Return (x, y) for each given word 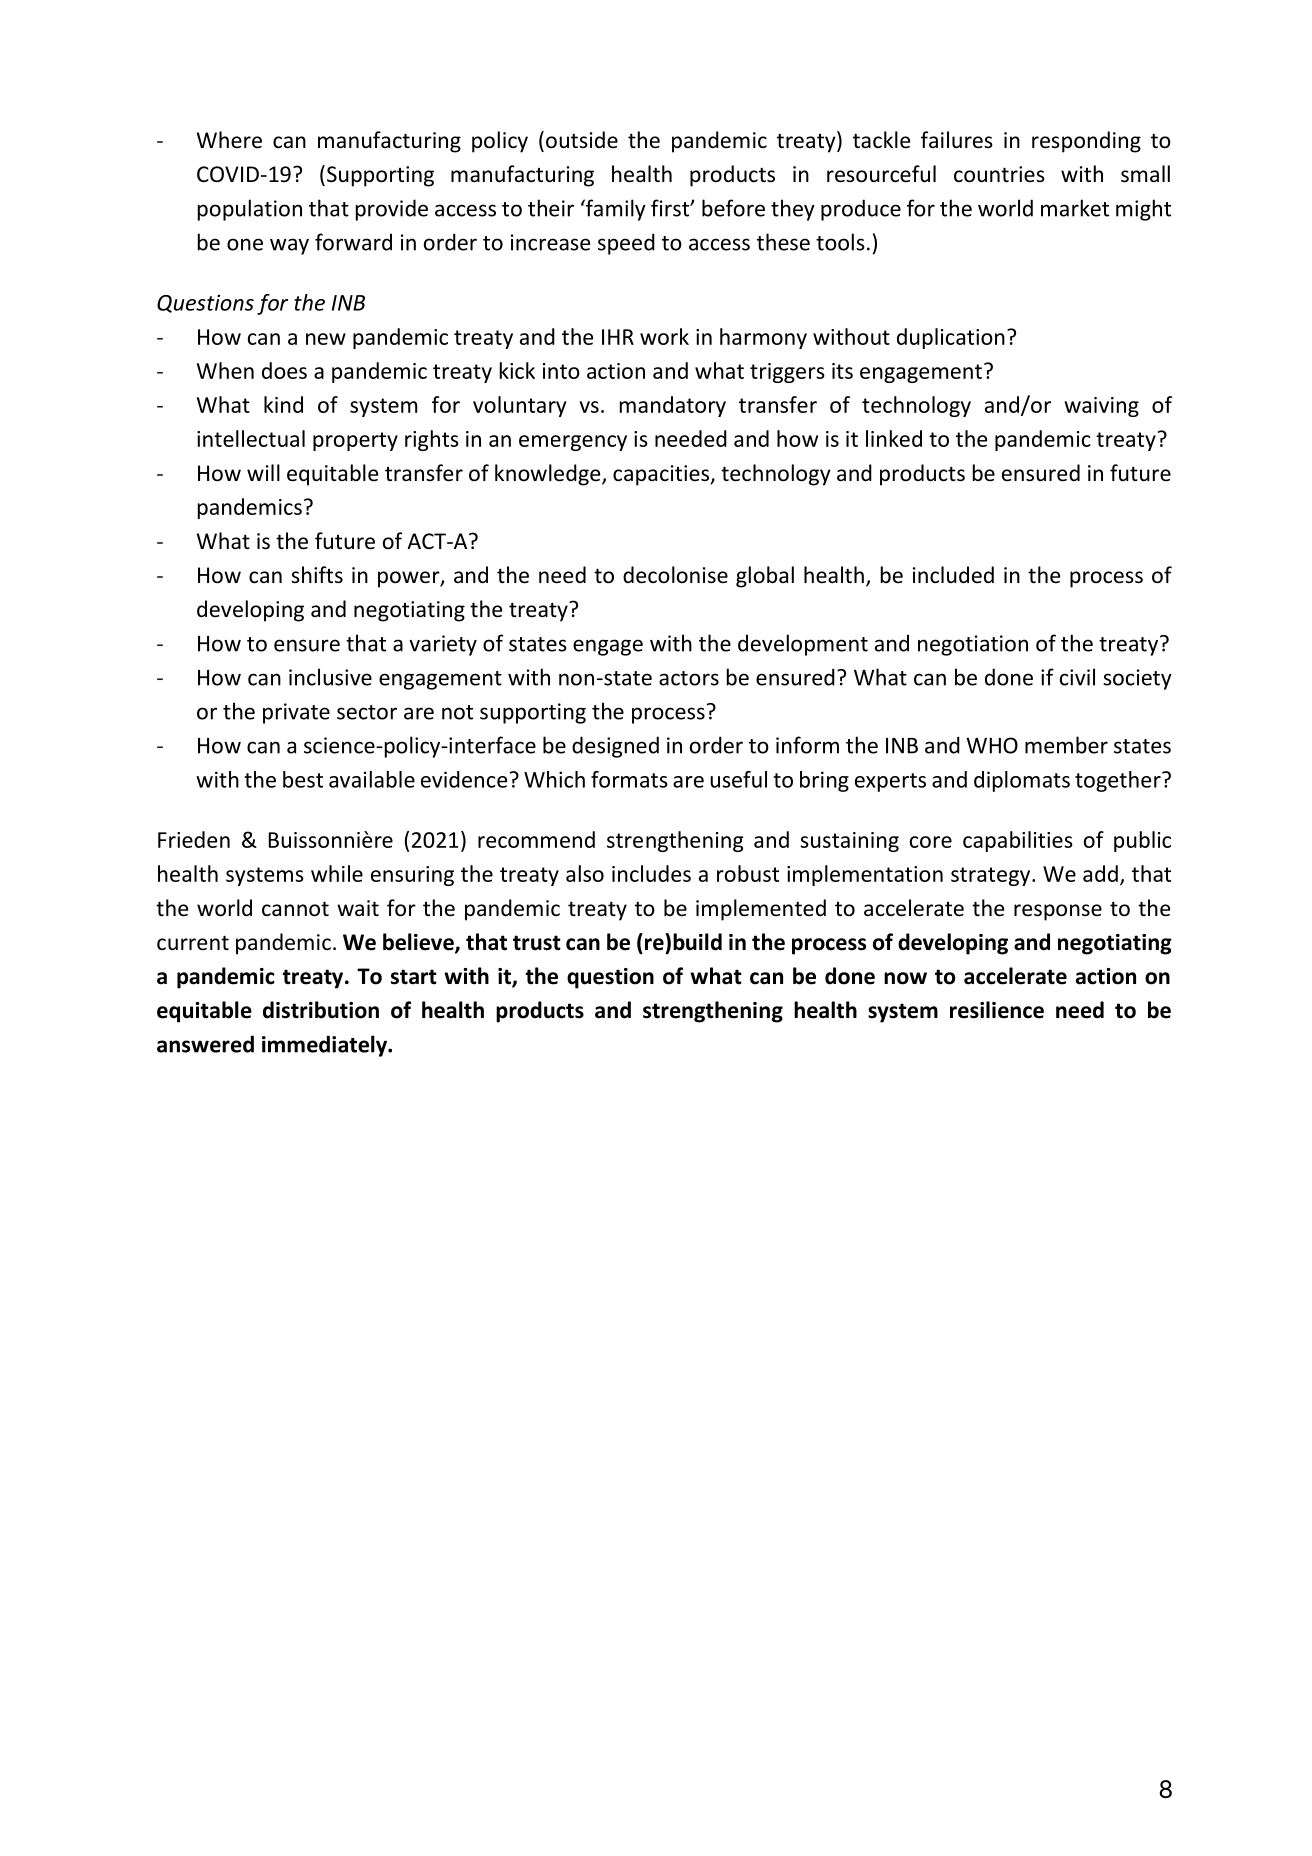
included (953, 575)
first (671, 208)
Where (229, 140)
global (765, 577)
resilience (997, 1010)
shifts (317, 574)
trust (537, 943)
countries (999, 174)
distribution (321, 1010)
